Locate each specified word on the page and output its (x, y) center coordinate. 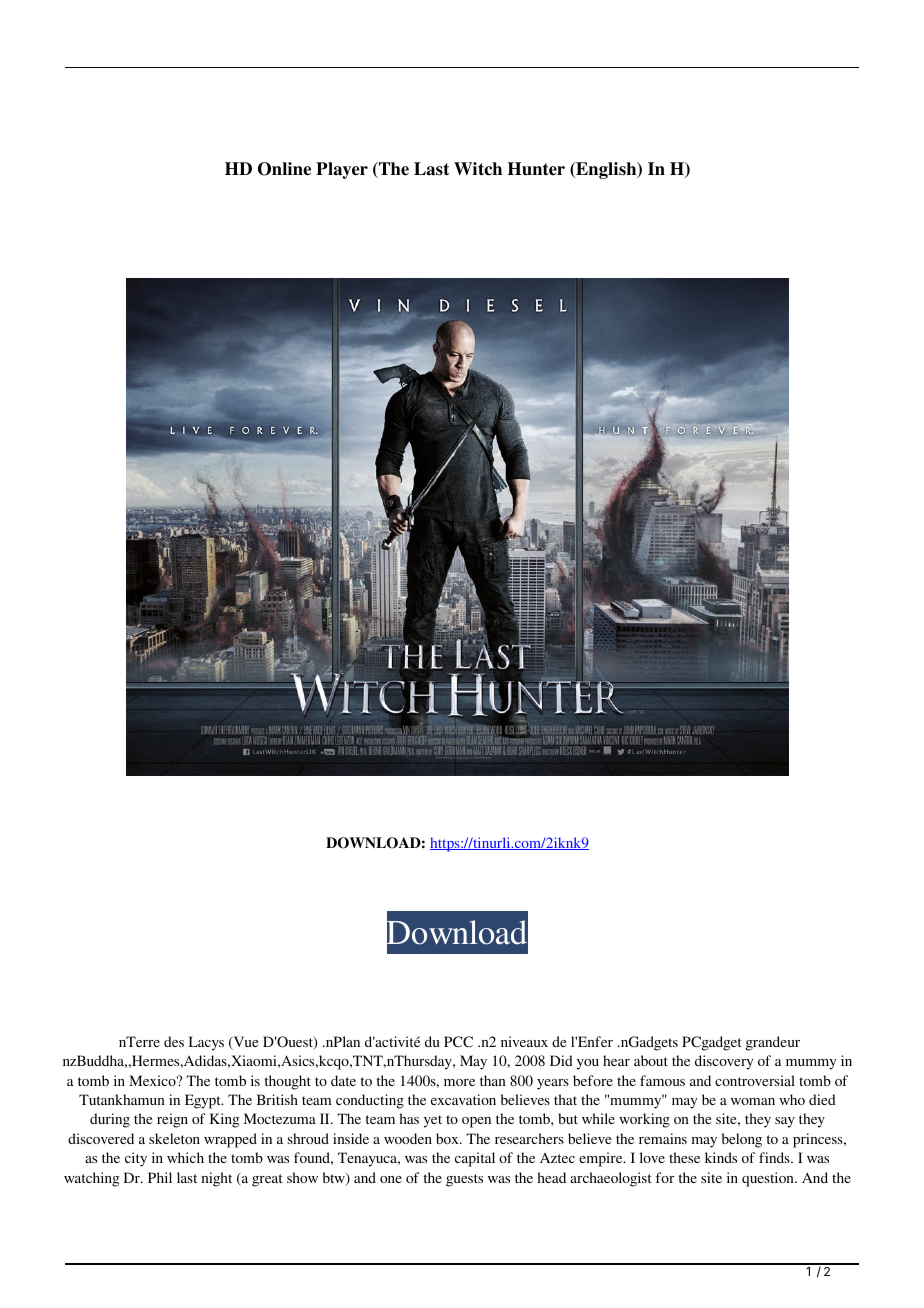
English (606, 170)
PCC (458, 1042)
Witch (478, 169)
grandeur (773, 1043)
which (185, 1157)
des (174, 1041)
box (448, 1138)
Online (284, 169)
